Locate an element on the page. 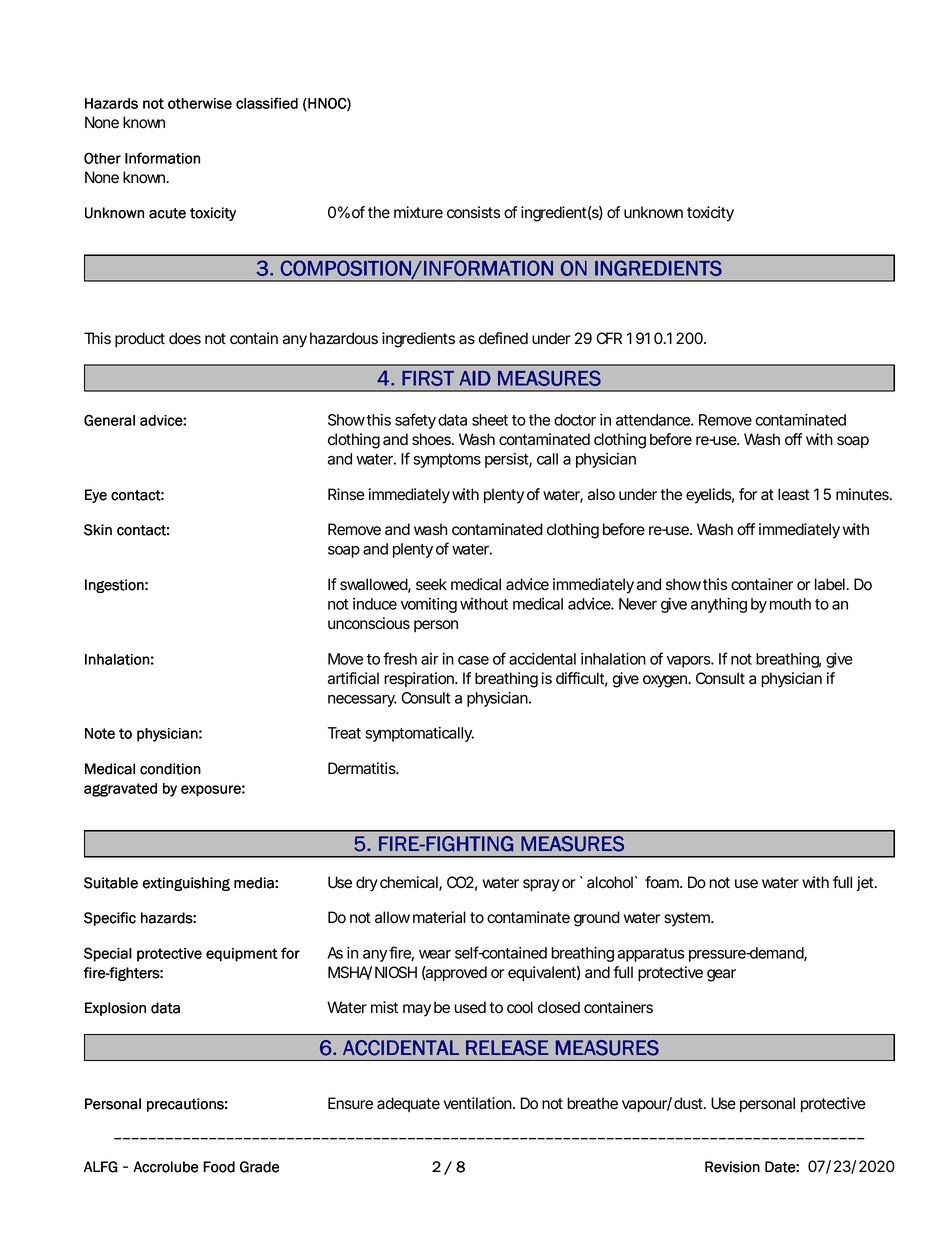  does is located at coordinates (185, 338).
